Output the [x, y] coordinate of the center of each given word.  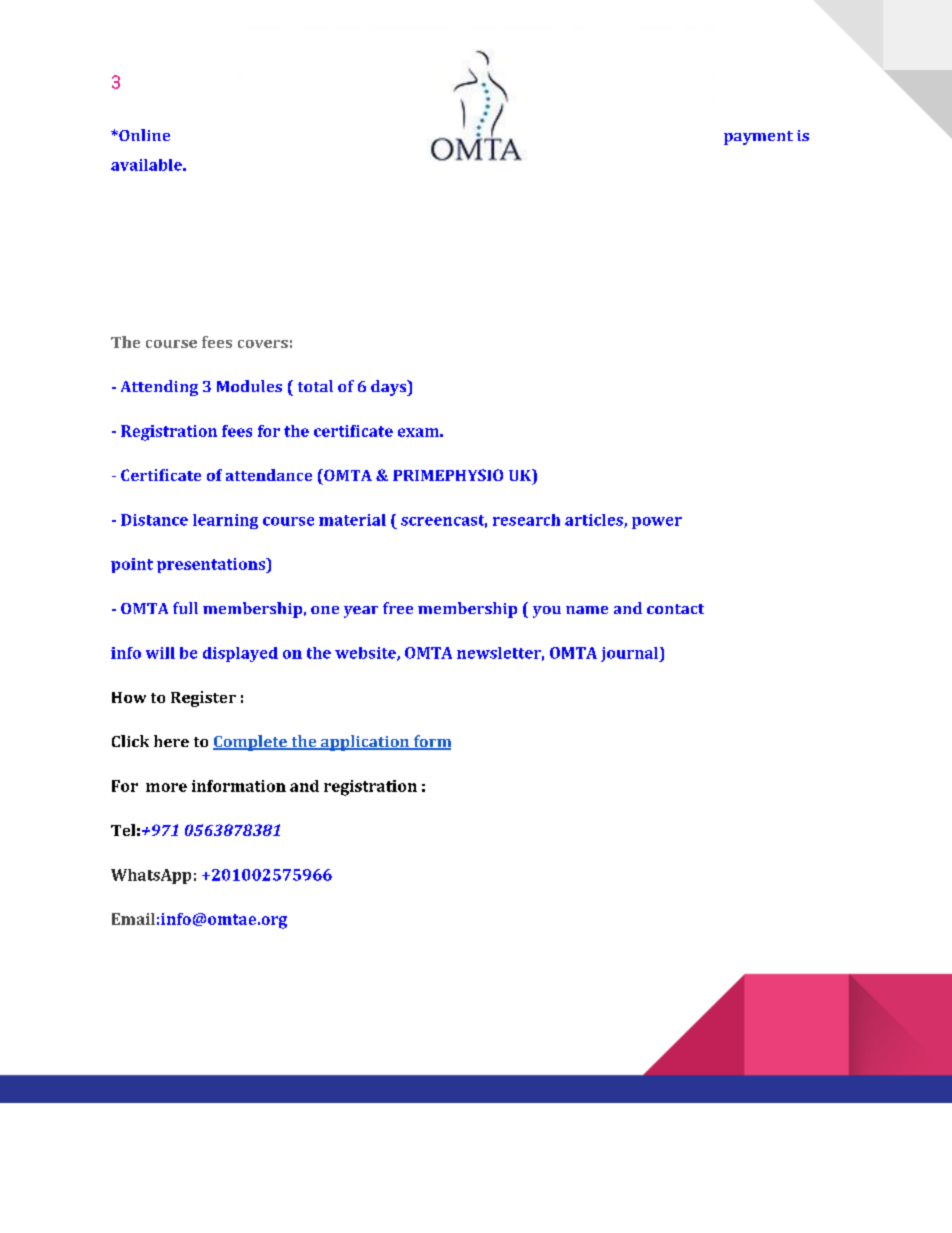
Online [143, 135]
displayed [240, 654]
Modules [249, 386]
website [366, 654]
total [315, 386]
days [390, 388]
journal [631, 654]
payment [758, 138]
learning [225, 521]
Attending [159, 388]
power [657, 523]
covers [263, 344]
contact [675, 609]
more [166, 787]
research [526, 520]
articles [595, 521]
